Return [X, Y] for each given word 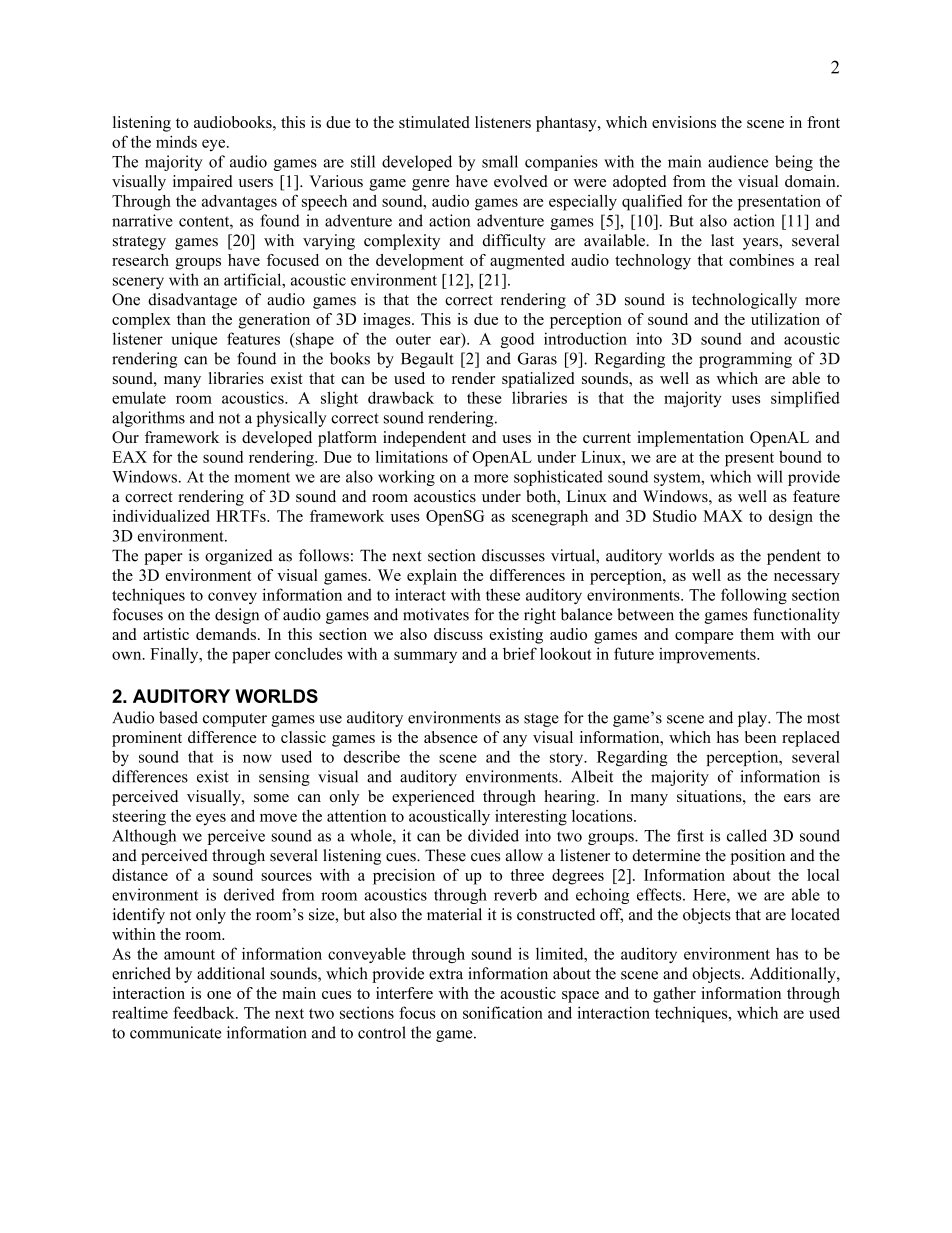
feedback [205, 1012]
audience [738, 161]
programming [745, 360]
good [517, 340]
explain [432, 577]
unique [194, 340]
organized [238, 557]
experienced [433, 798]
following [754, 596]
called [747, 835]
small [500, 161]
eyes [211, 819]
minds [176, 141]
